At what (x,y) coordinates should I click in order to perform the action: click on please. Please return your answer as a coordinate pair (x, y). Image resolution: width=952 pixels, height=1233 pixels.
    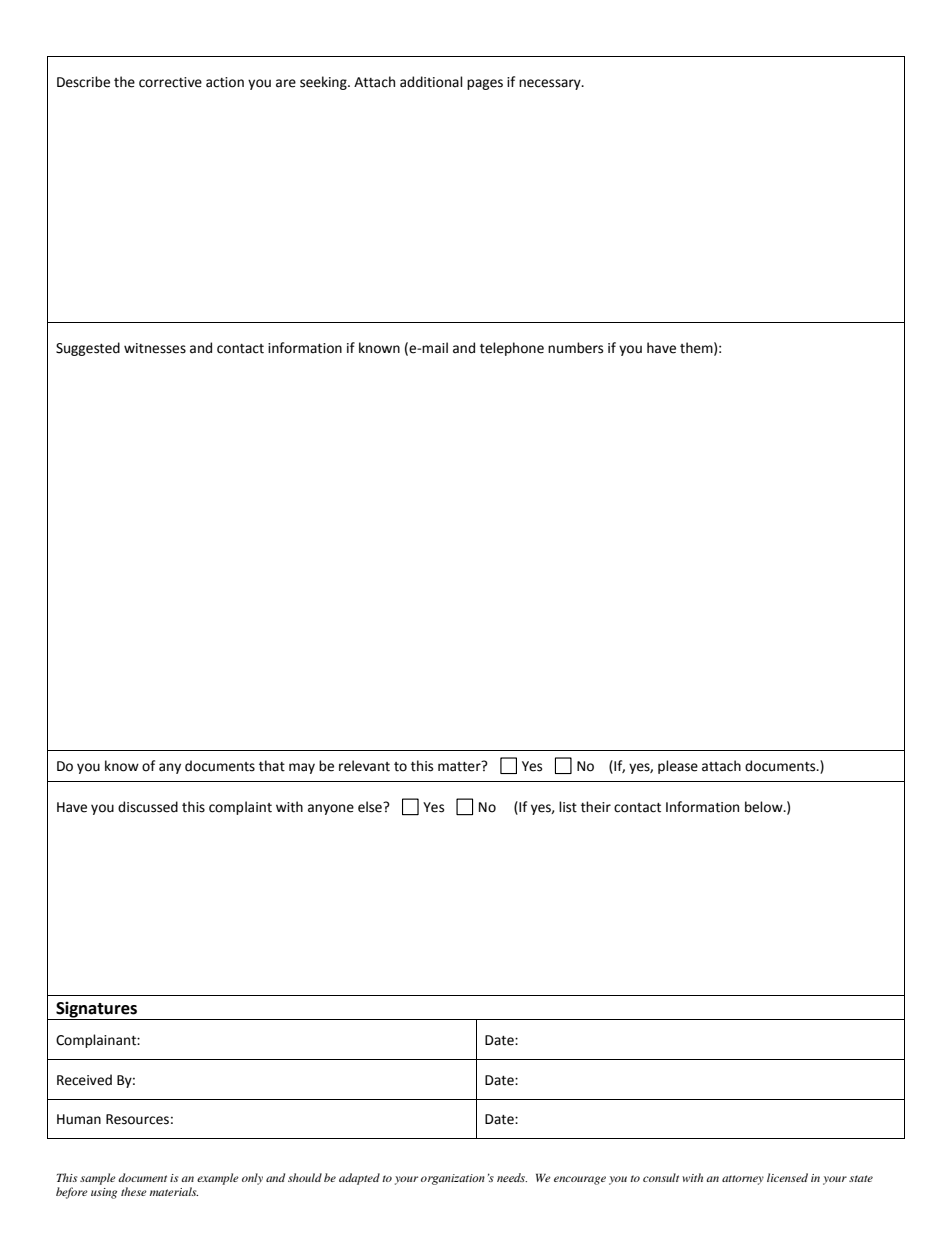
    Looking at the image, I should click on (678, 767).
